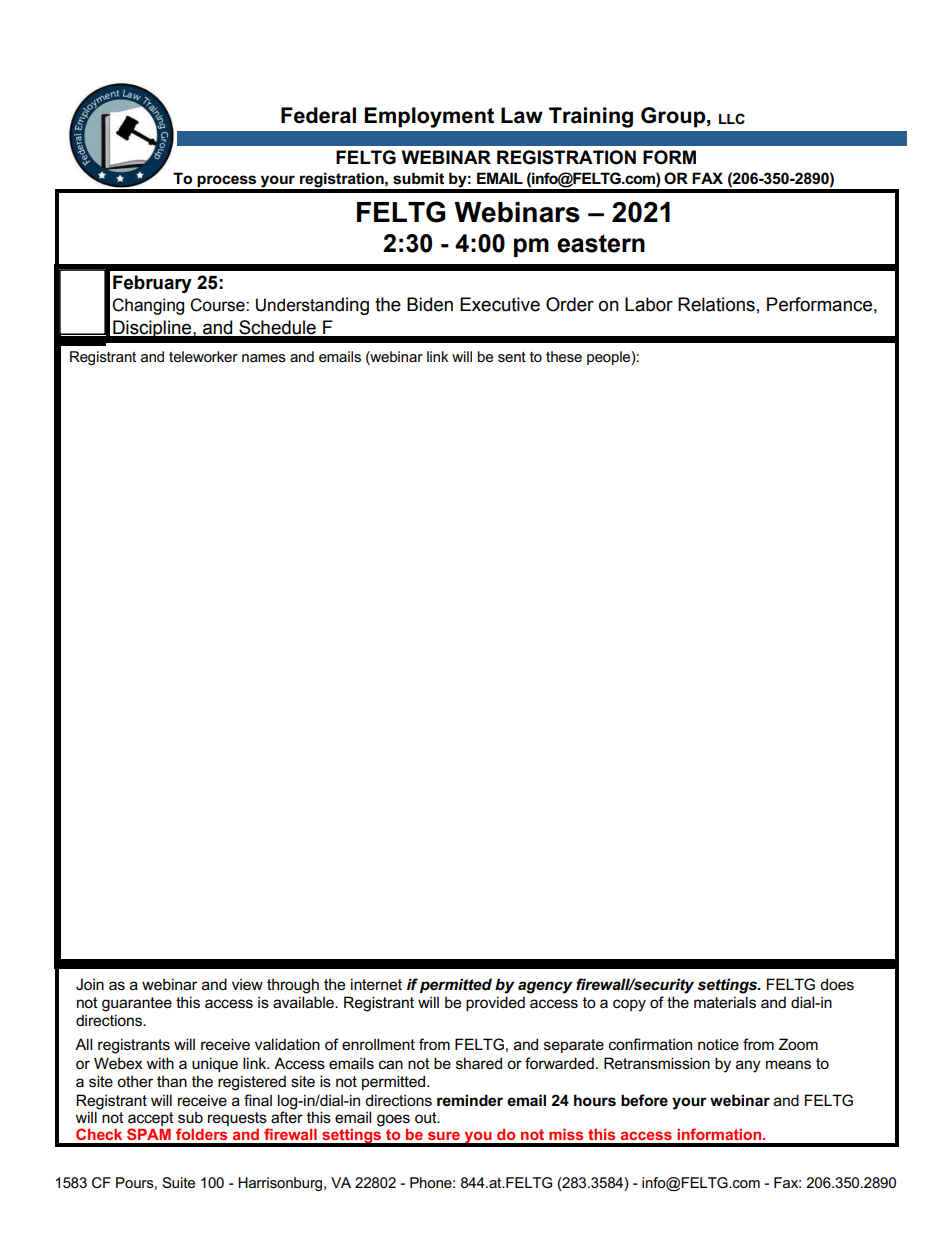 This document has width=952, height=1233. I want to click on sent, so click(512, 357).
